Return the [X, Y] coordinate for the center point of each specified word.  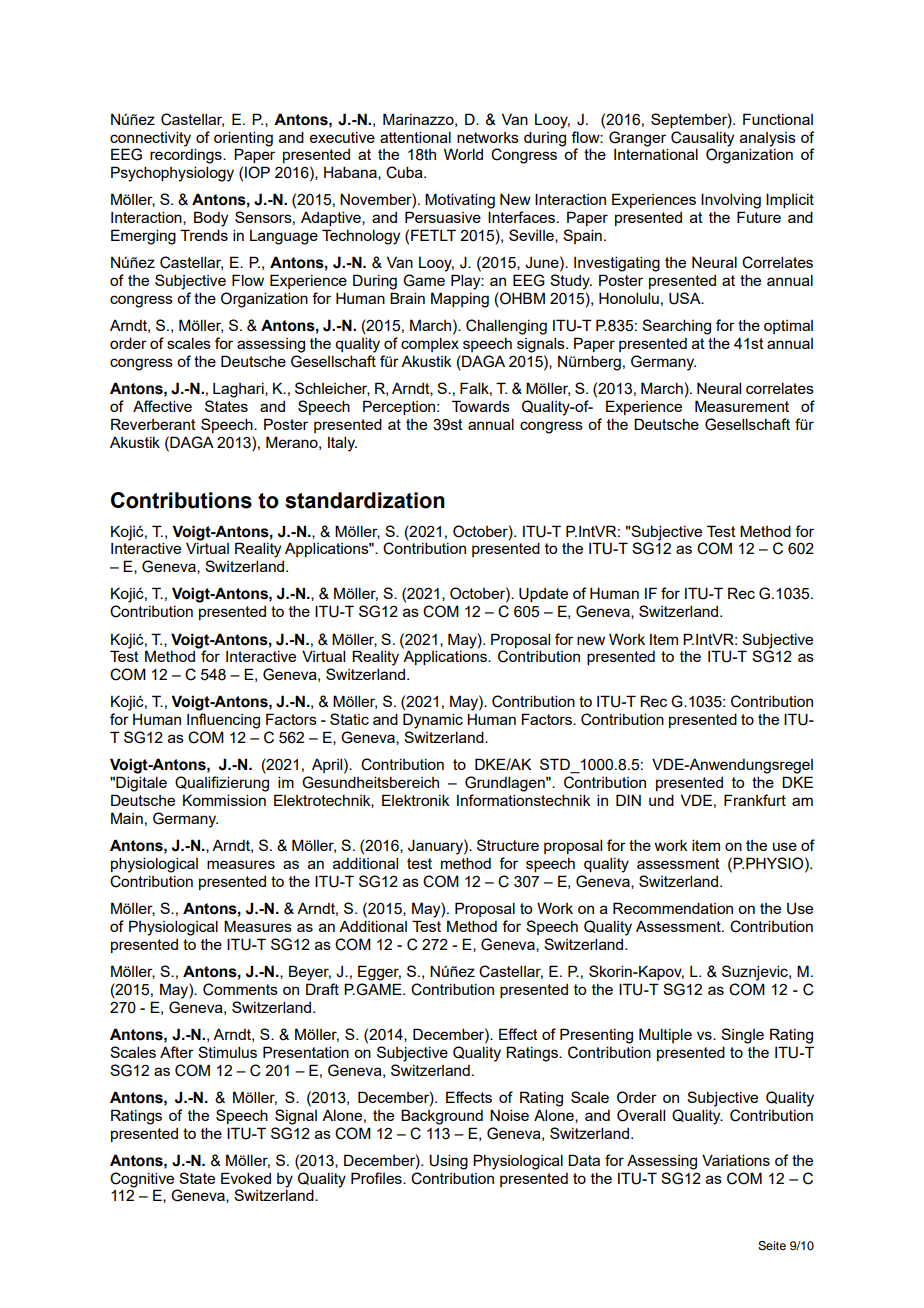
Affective [162, 406]
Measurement [742, 406]
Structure [508, 845]
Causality [702, 139]
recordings [187, 156]
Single [742, 1036]
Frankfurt [755, 800]
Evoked [246, 1178]
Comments [240, 989]
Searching [676, 327]
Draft [322, 989]
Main [127, 818]
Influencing [223, 721]
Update [543, 594]
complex [430, 344]
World [463, 154]
